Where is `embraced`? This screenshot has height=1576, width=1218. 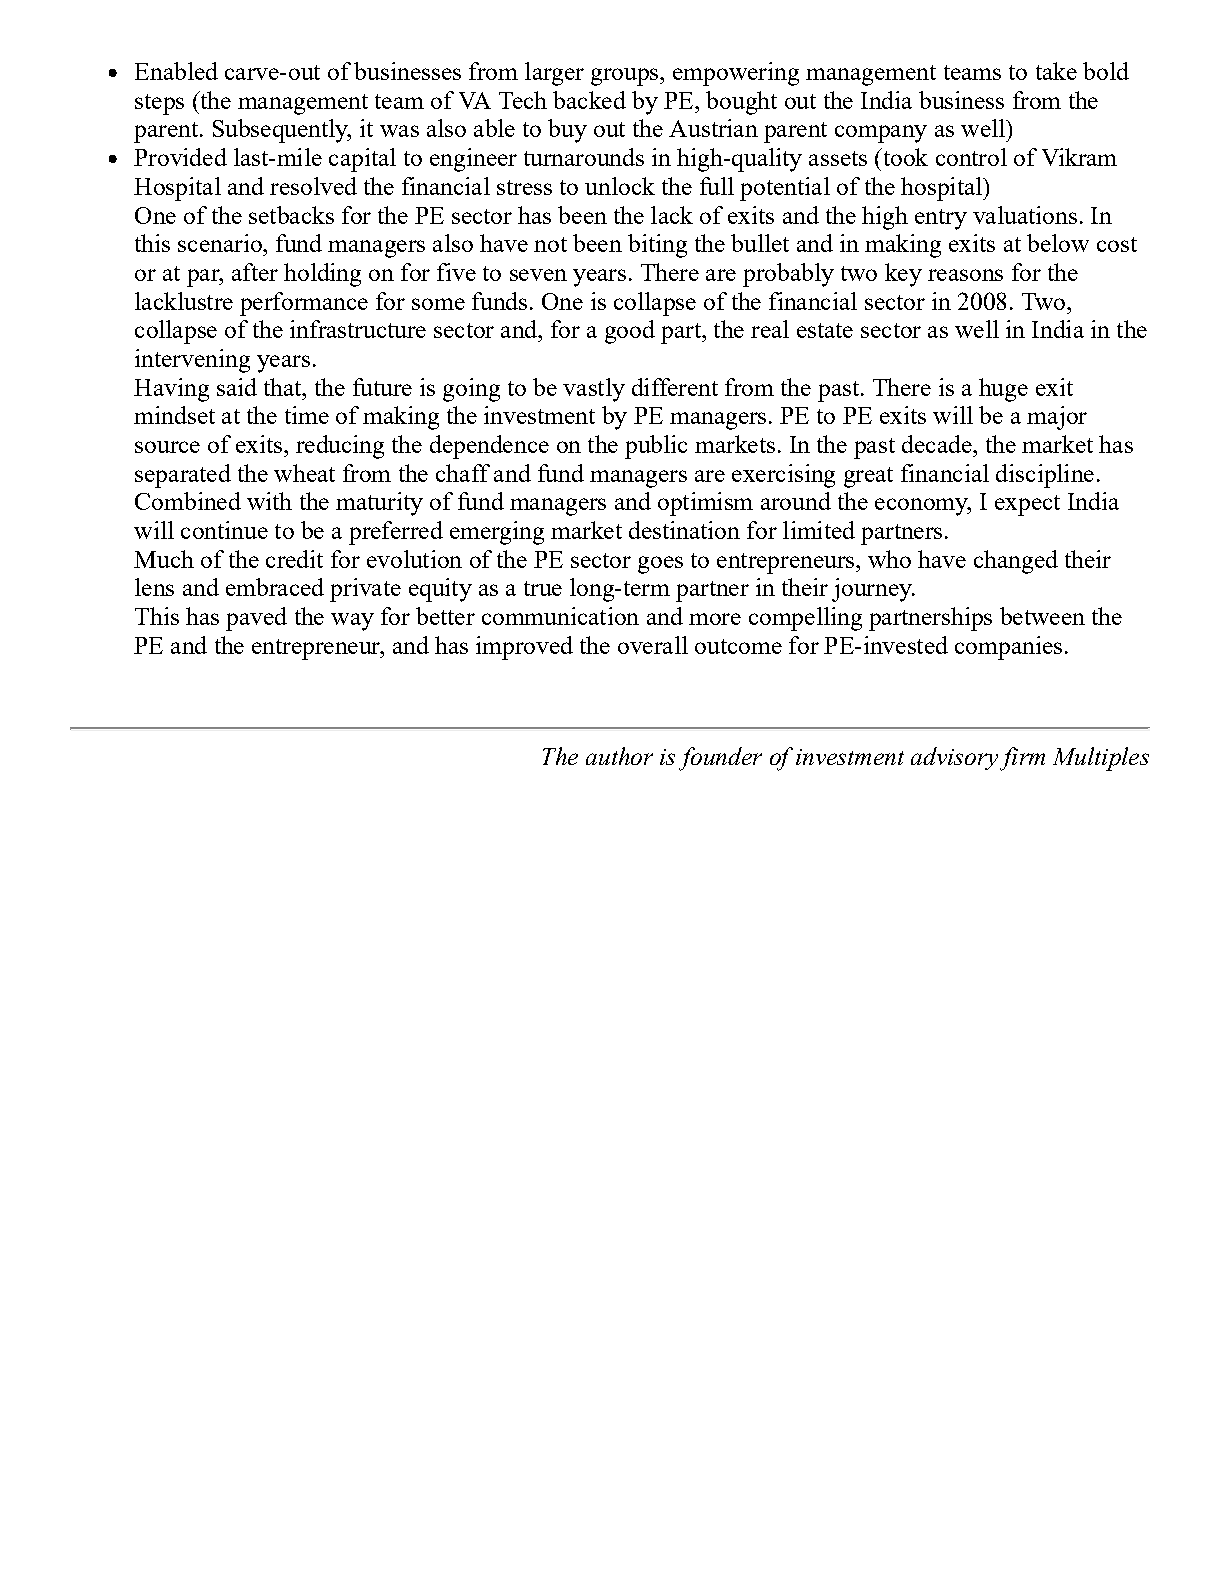
embraced is located at coordinates (275, 587).
